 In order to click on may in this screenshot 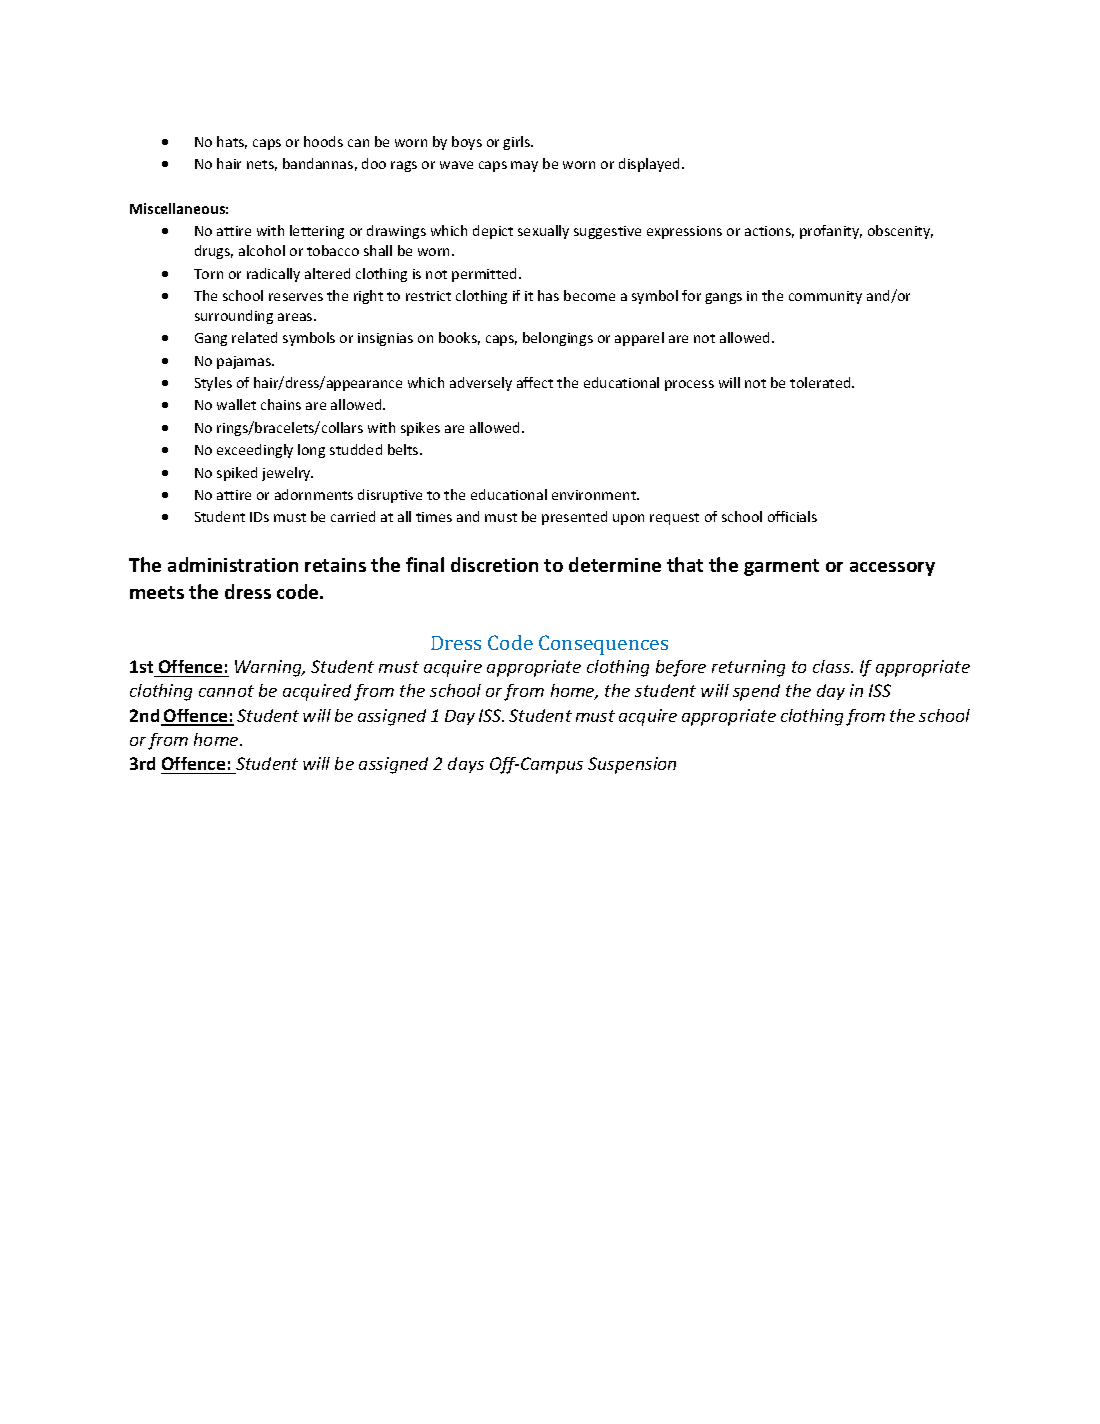, I will do `click(524, 166)`.
